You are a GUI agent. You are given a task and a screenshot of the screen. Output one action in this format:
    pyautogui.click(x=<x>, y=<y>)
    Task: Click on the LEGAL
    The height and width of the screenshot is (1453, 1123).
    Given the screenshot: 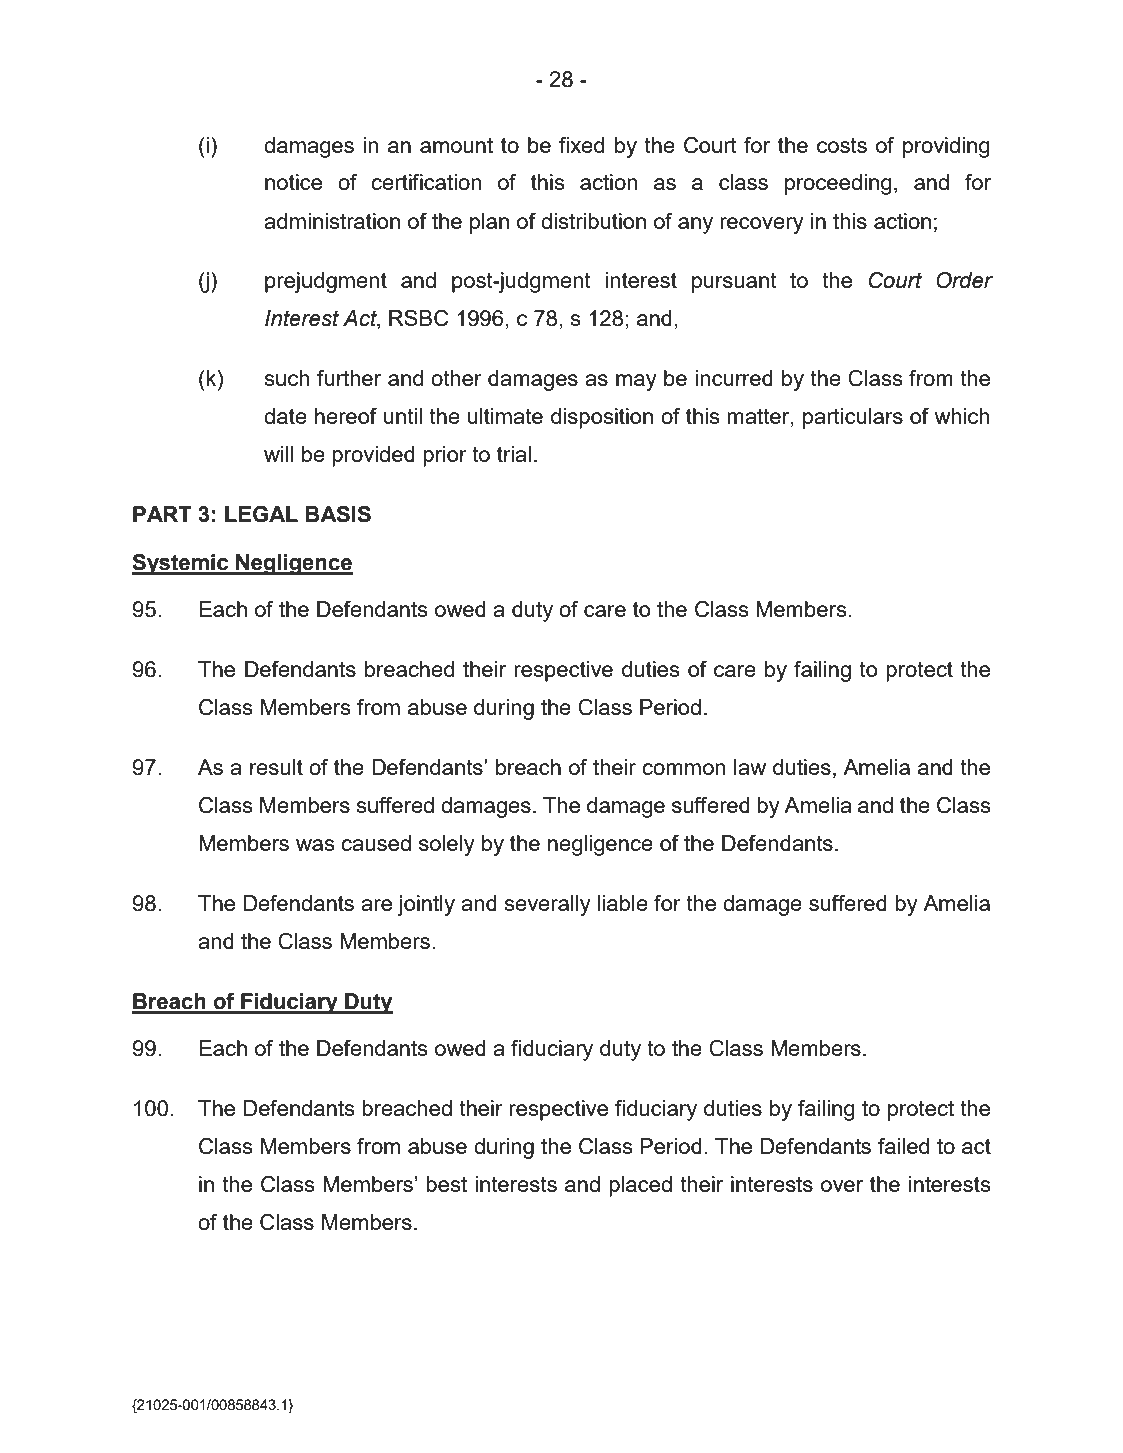 What is the action you would take?
    pyautogui.click(x=261, y=514)
